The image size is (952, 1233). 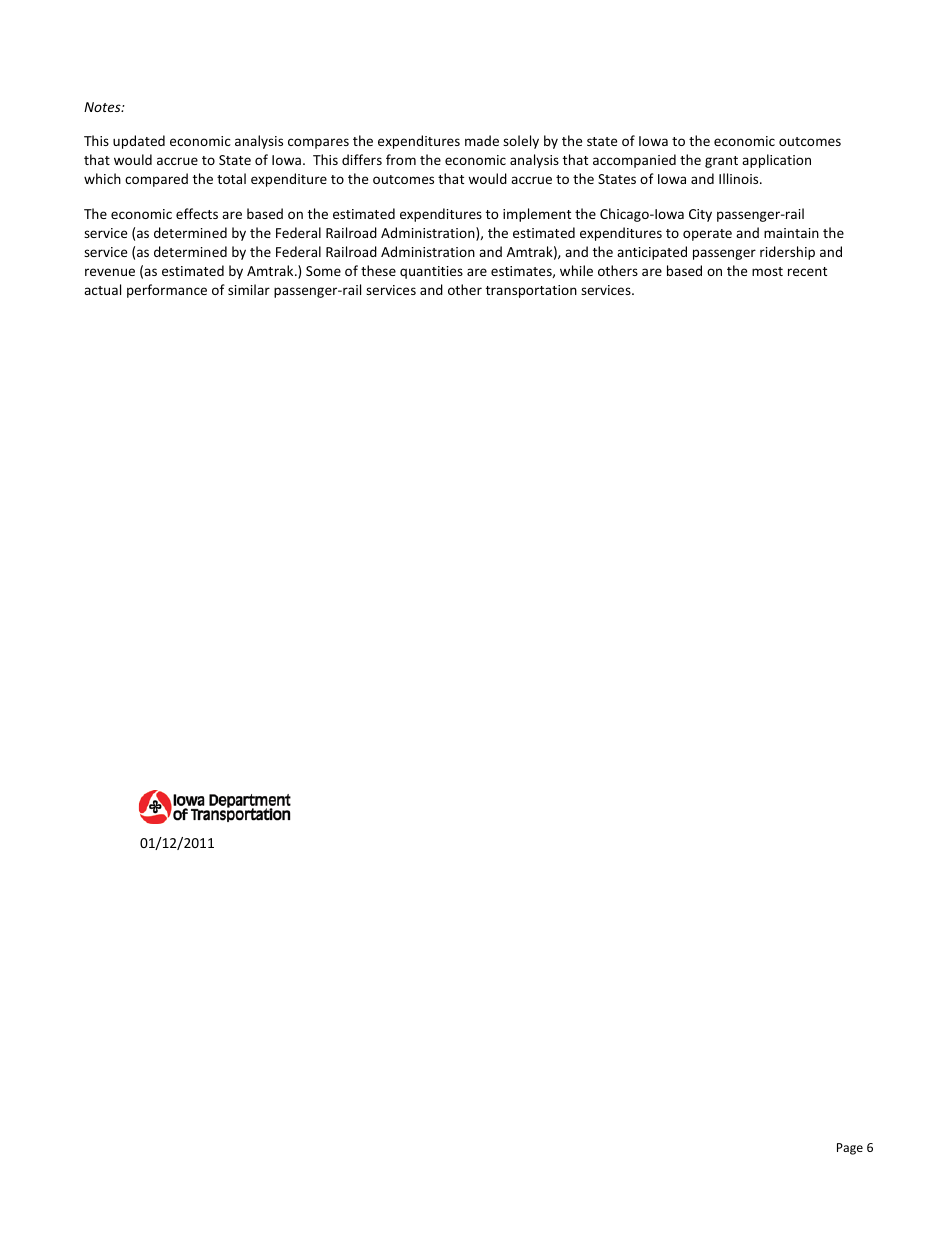 I want to click on similar, so click(x=249, y=289).
